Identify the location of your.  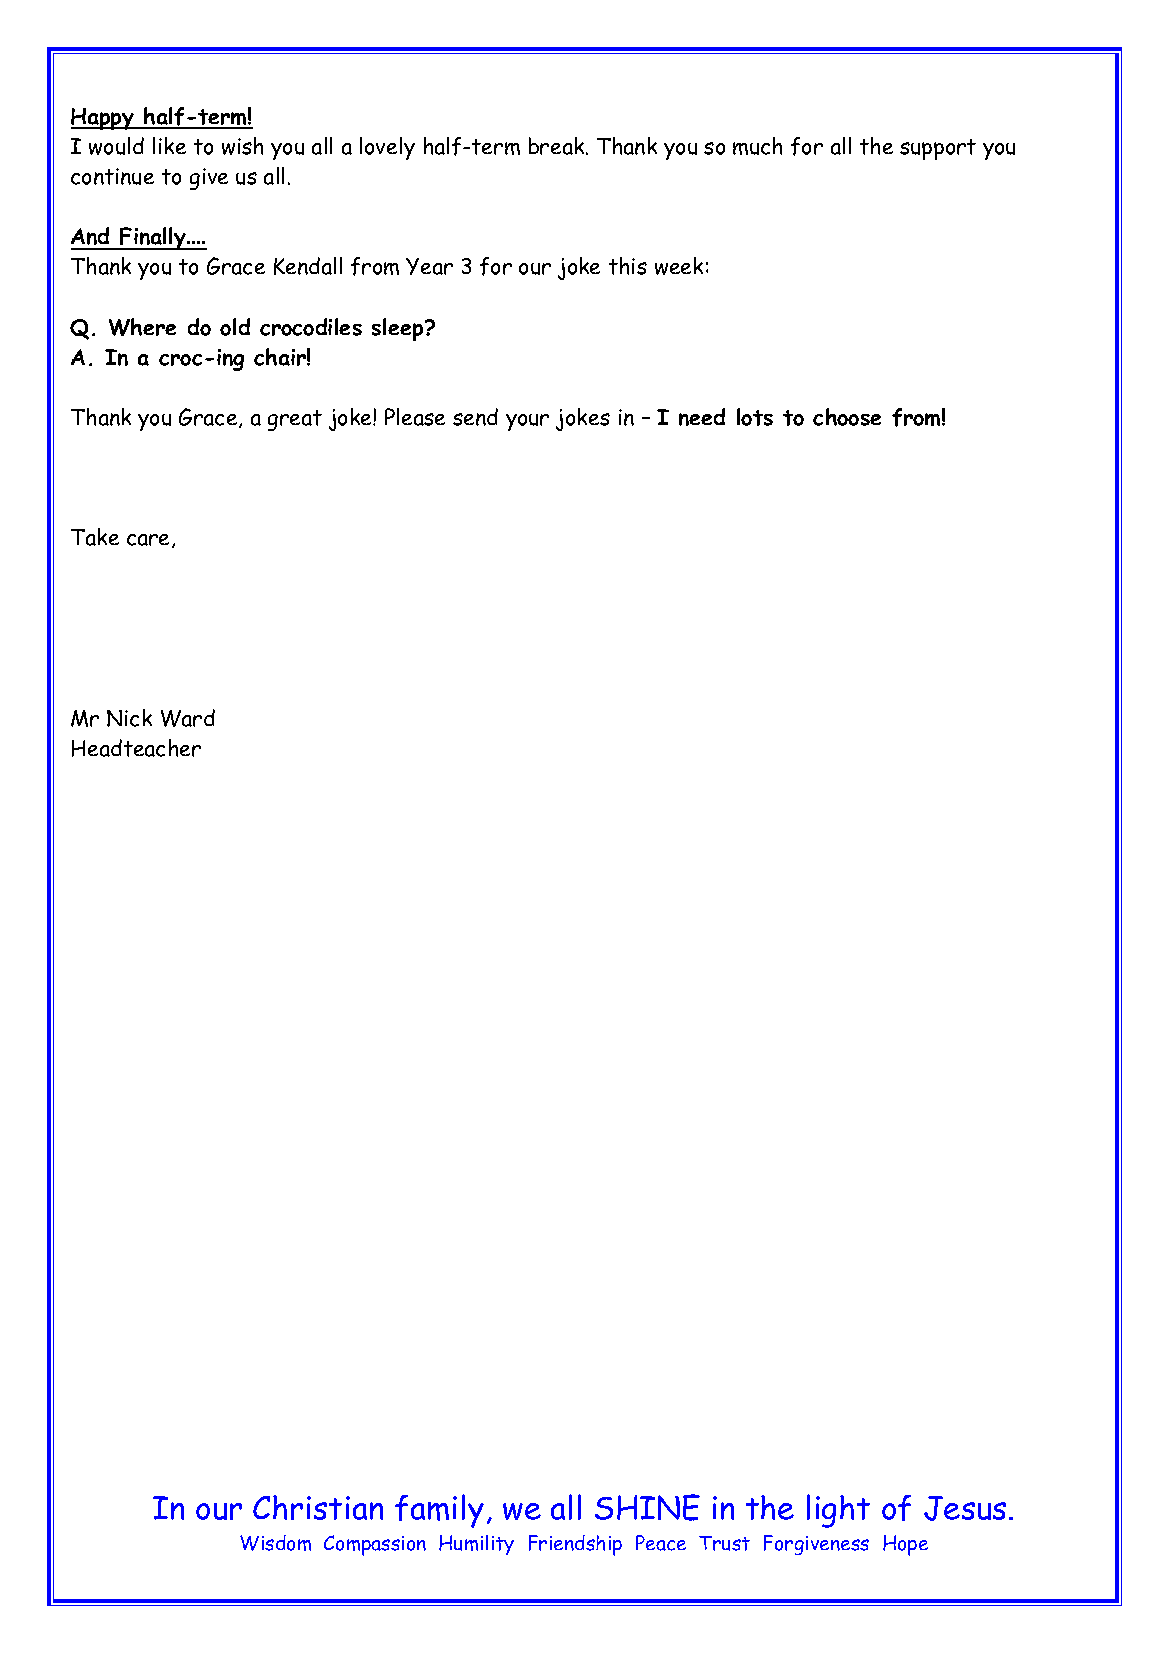
(527, 422).
